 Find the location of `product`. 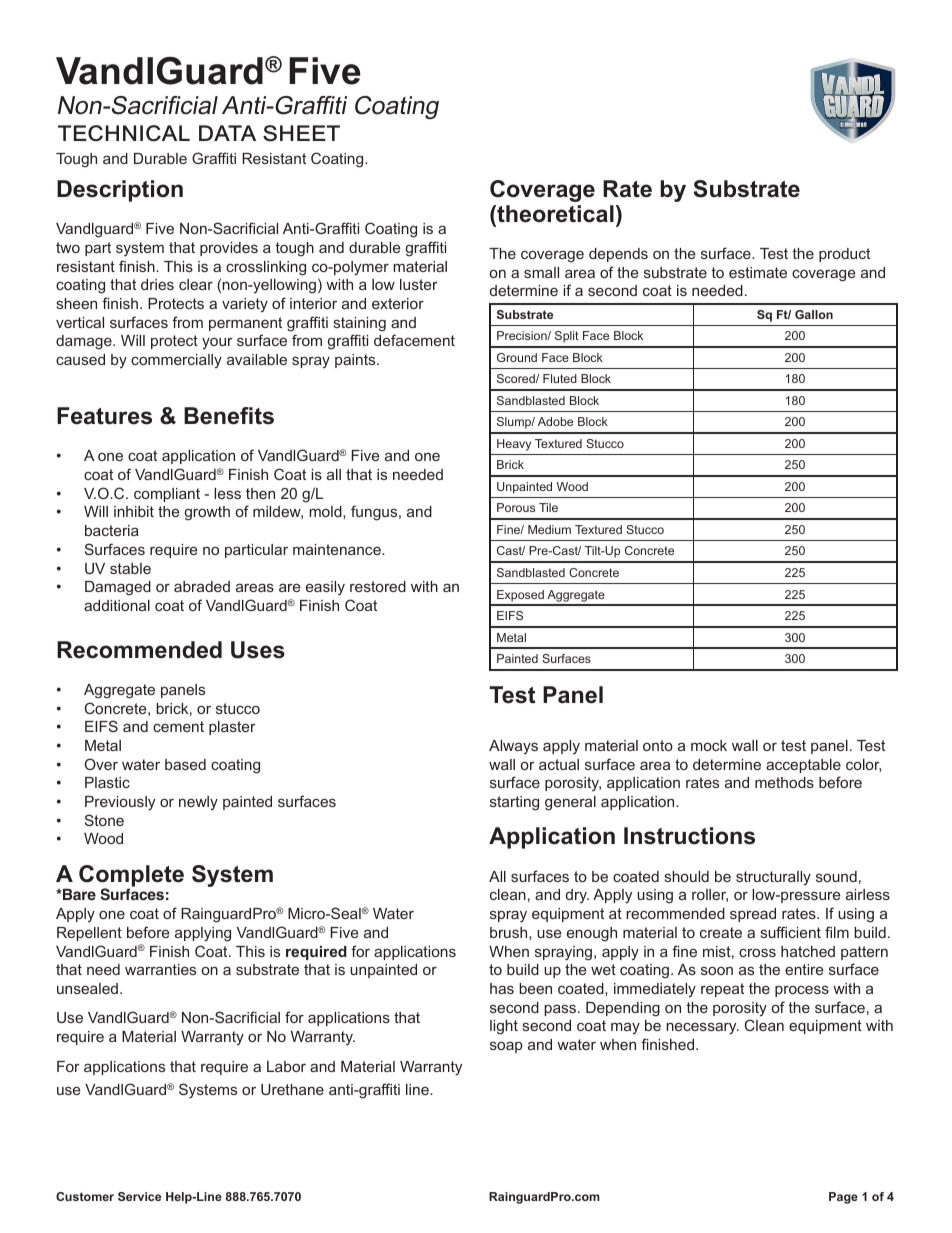

product is located at coordinates (844, 255).
